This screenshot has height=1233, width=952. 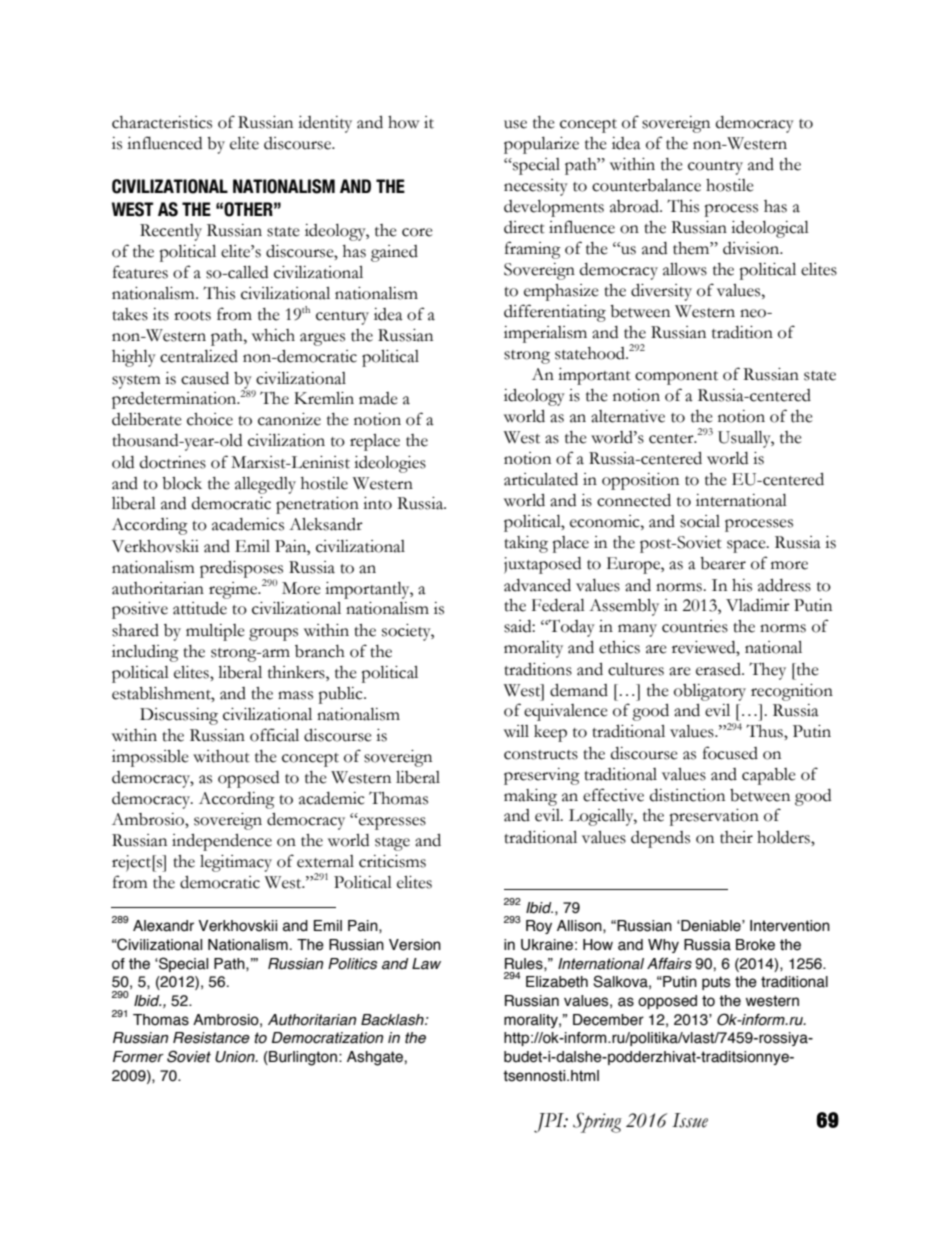 What do you see at coordinates (162, 122) in the screenshot?
I see `characteristics` at bounding box center [162, 122].
